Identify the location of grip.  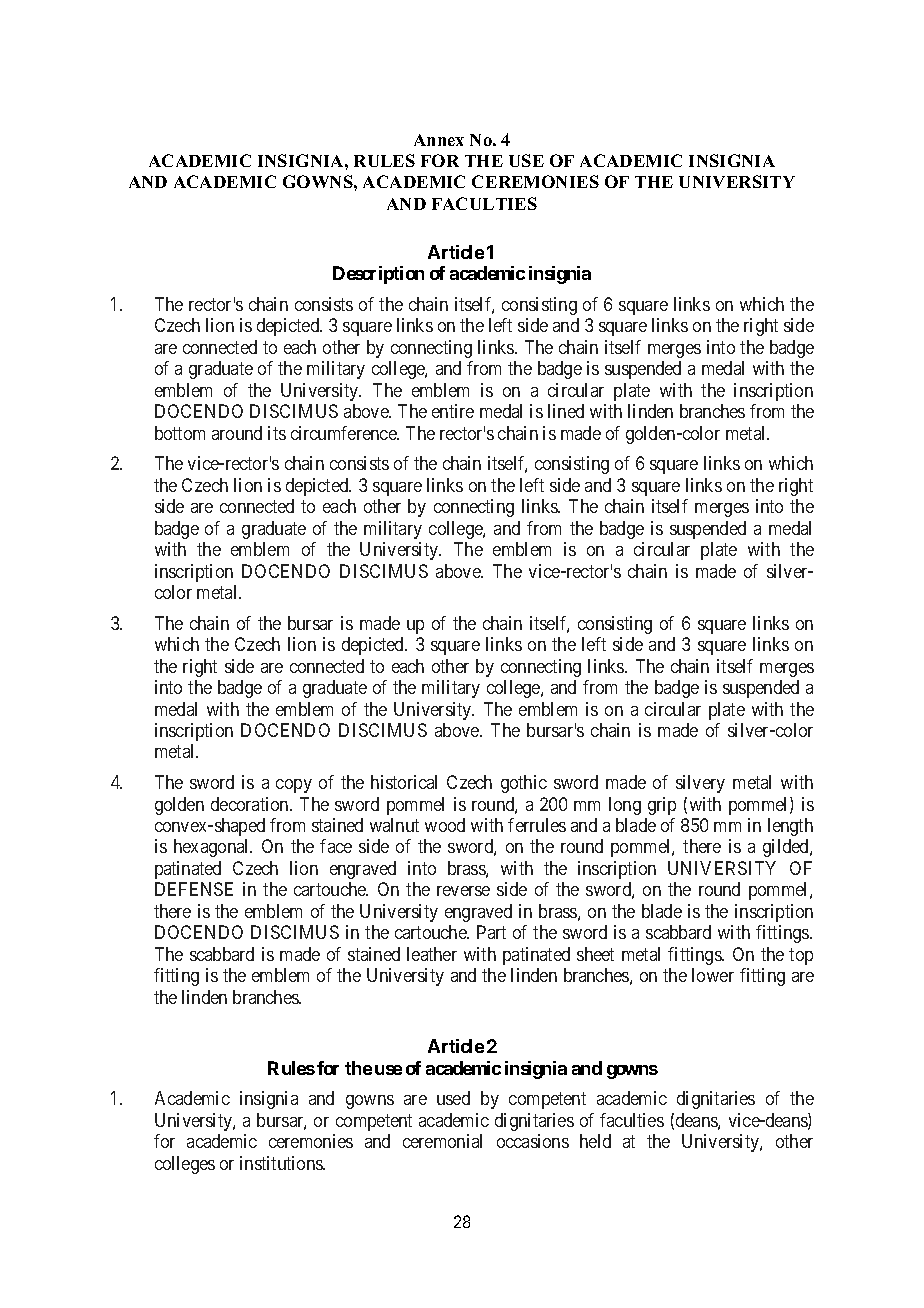
(662, 806).
